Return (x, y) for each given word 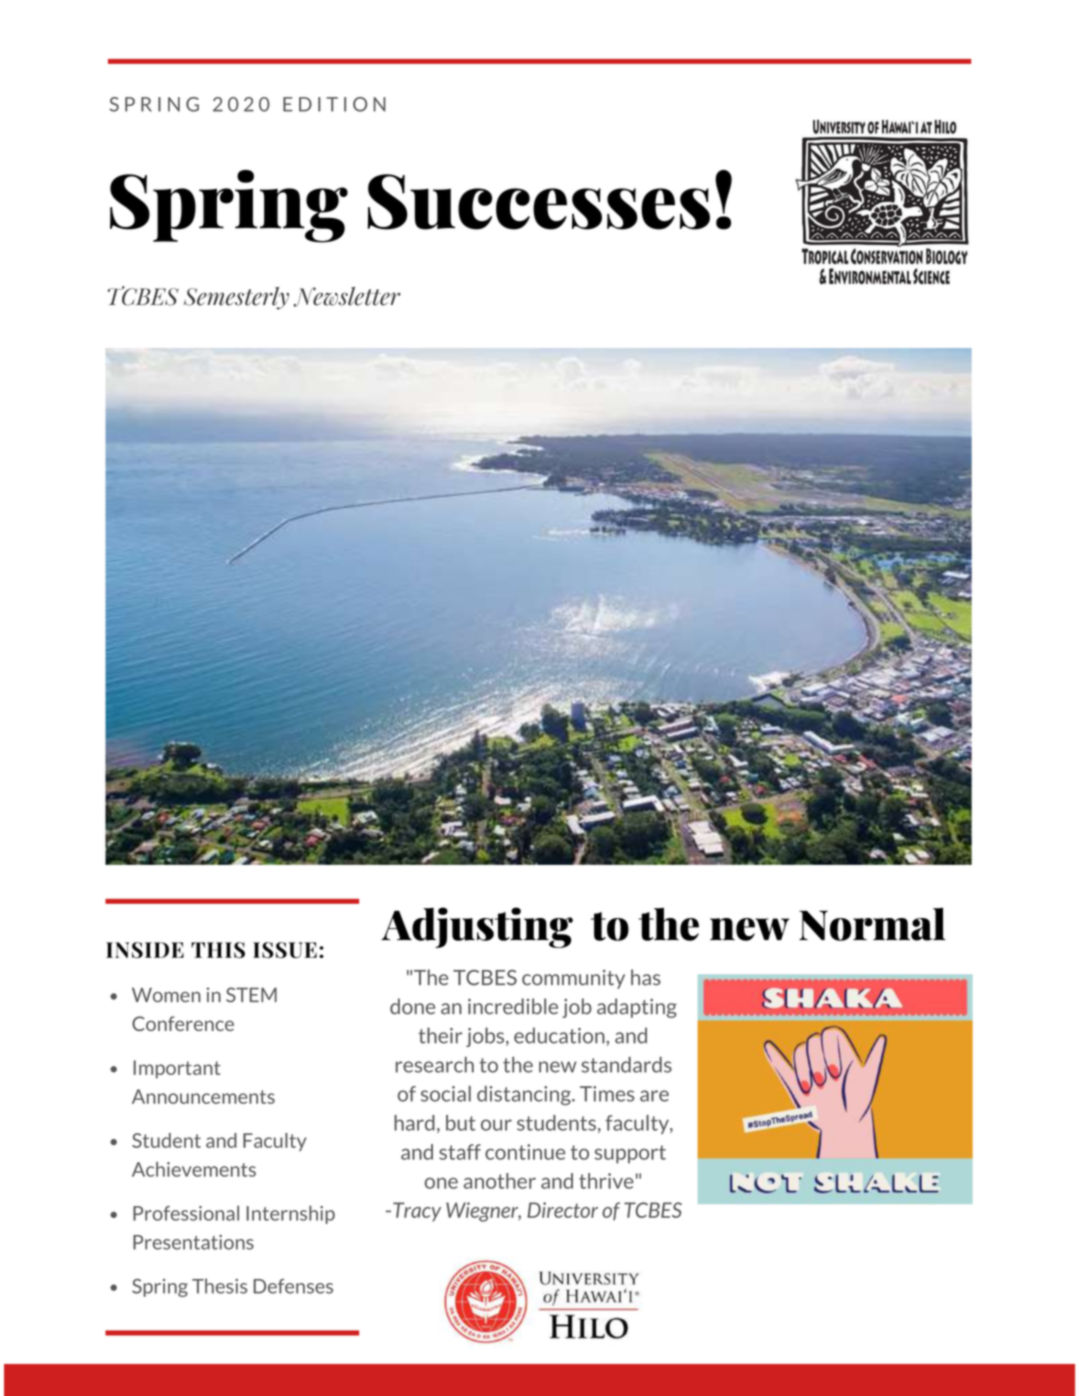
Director (562, 1210)
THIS (218, 950)
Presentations (193, 1242)
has (646, 977)
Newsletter (347, 297)
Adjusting (477, 927)
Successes (538, 202)
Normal (872, 924)
